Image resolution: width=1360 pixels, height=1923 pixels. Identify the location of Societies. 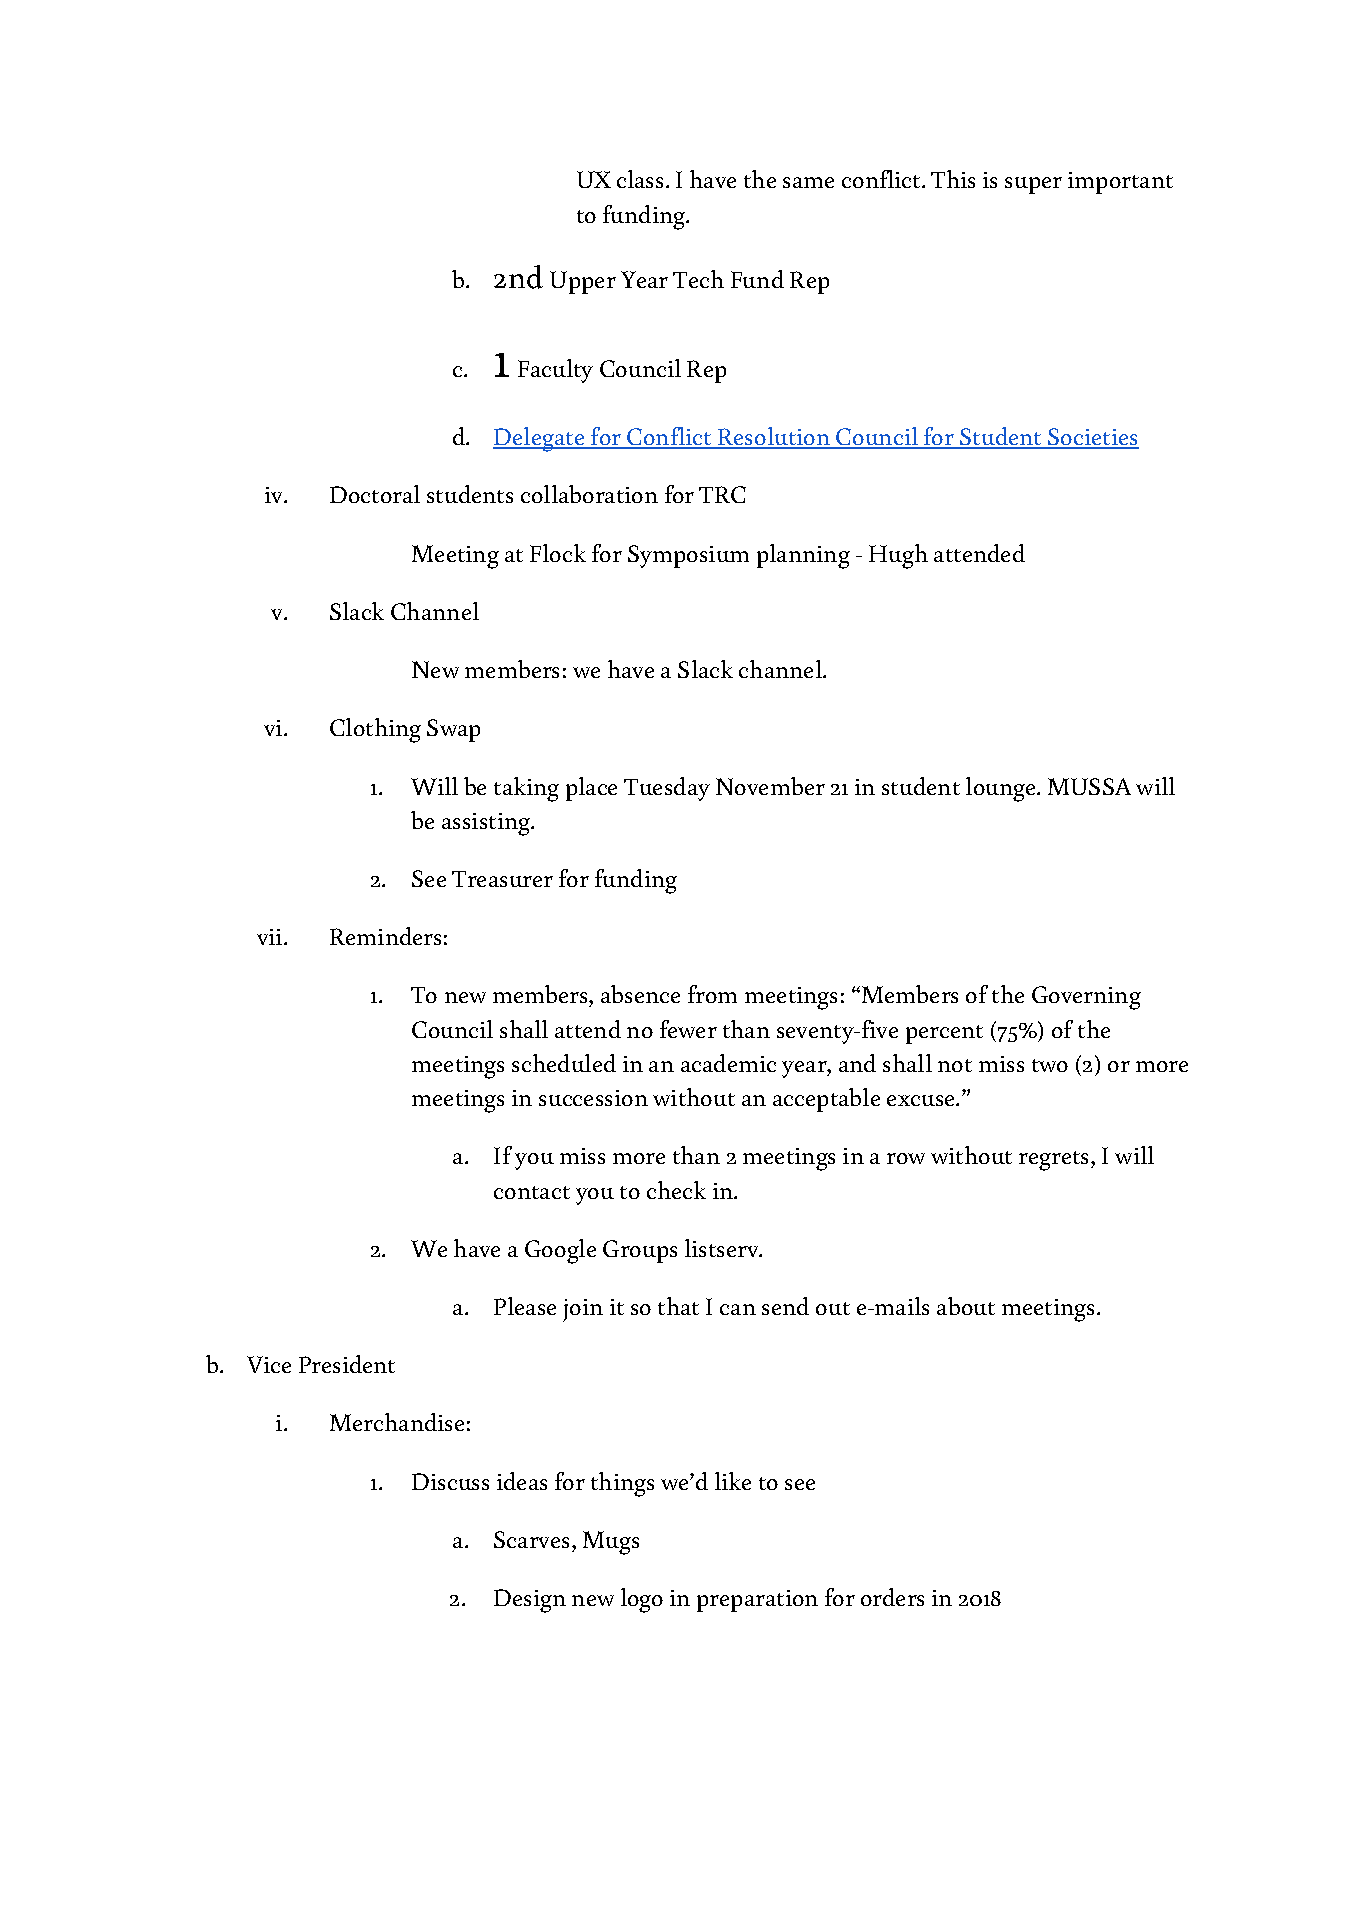
(1092, 438).
